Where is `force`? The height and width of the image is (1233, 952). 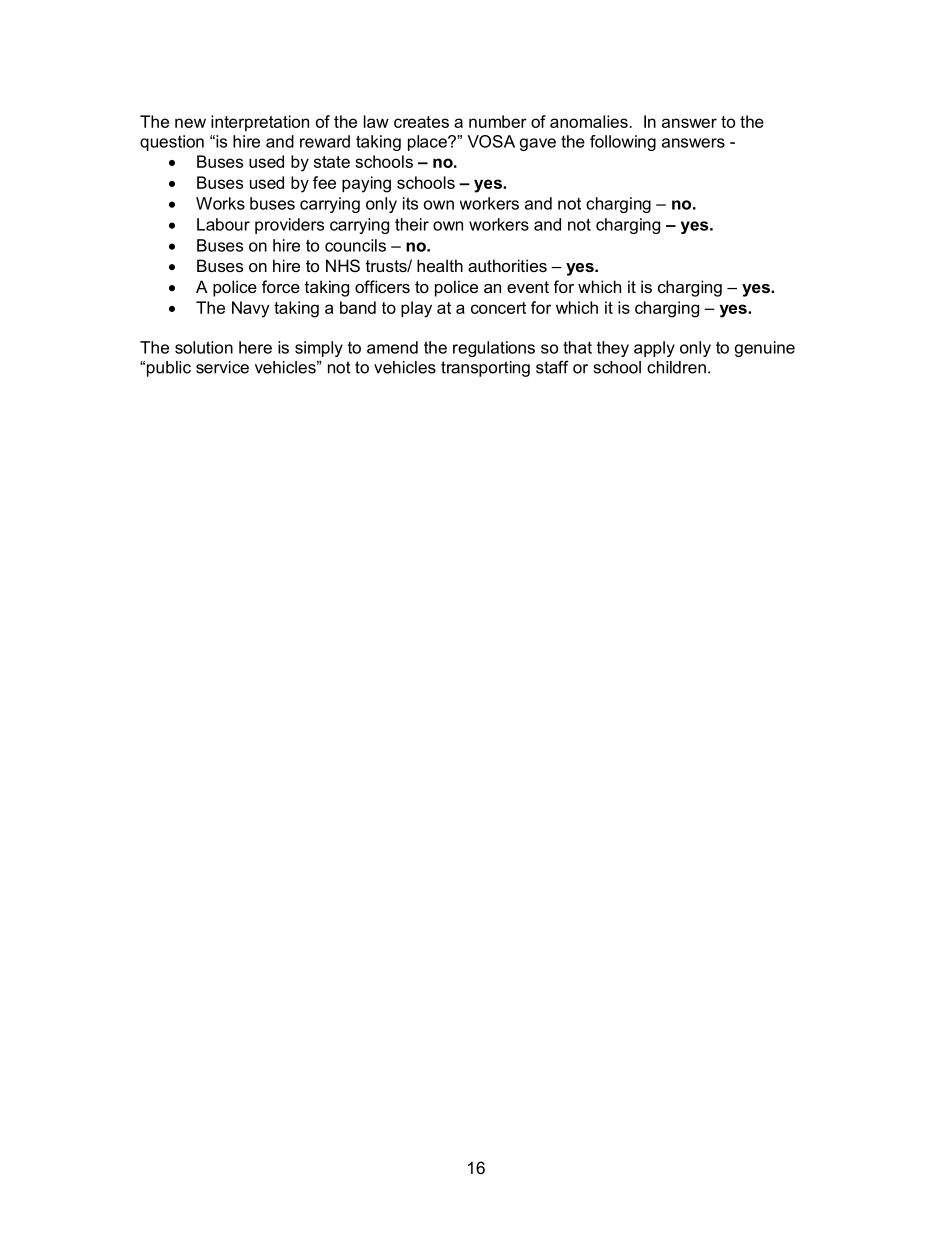 force is located at coordinates (281, 286).
